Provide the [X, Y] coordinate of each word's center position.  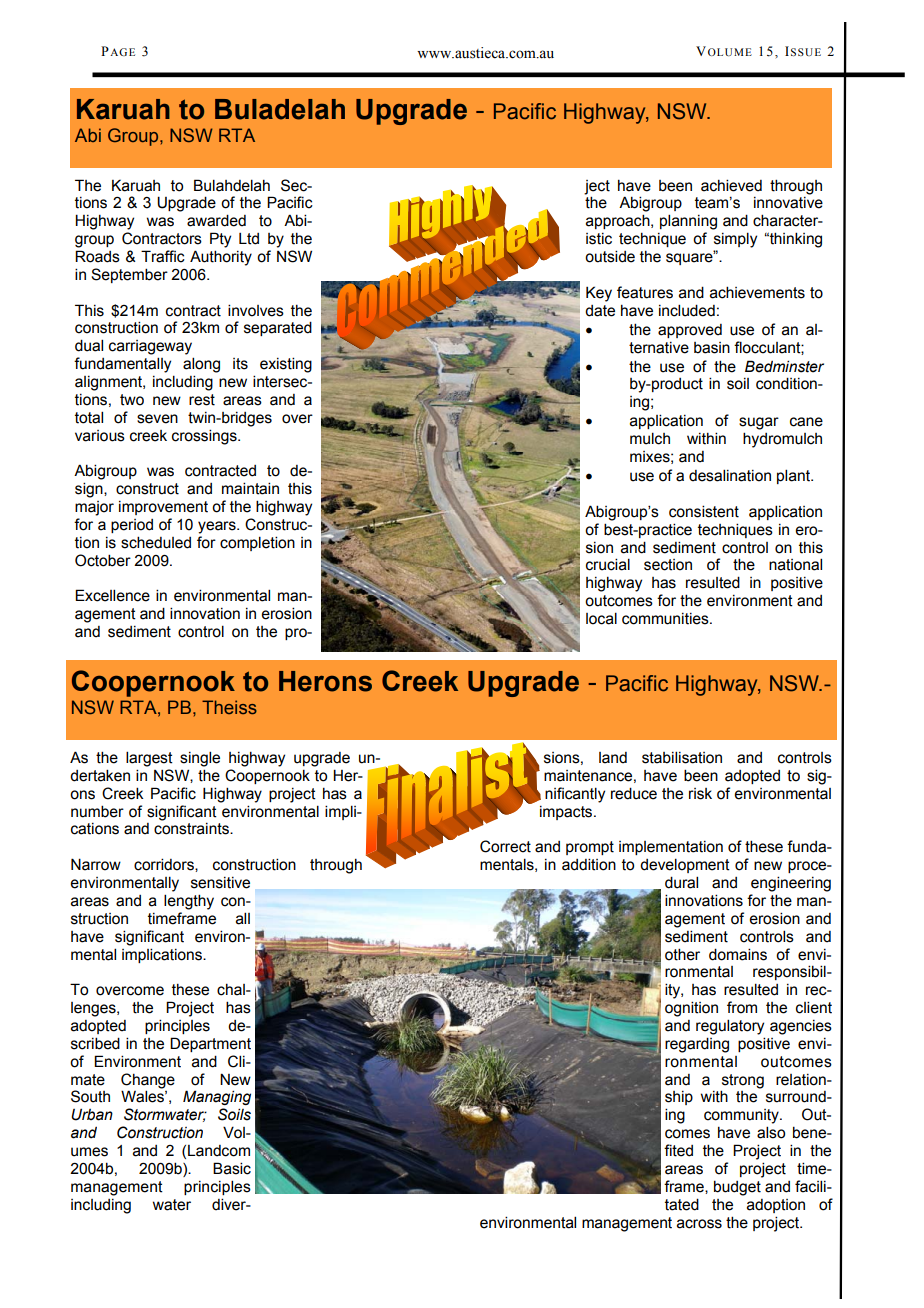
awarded [216, 220]
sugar [759, 423]
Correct [505, 846]
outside [610, 256]
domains [738, 954]
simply [735, 240]
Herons [325, 681]
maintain [250, 488]
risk [700, 794]
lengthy [189, 902]
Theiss [229, 707]
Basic [232, 1168]
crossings [205, 437]
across [699, 1224]
